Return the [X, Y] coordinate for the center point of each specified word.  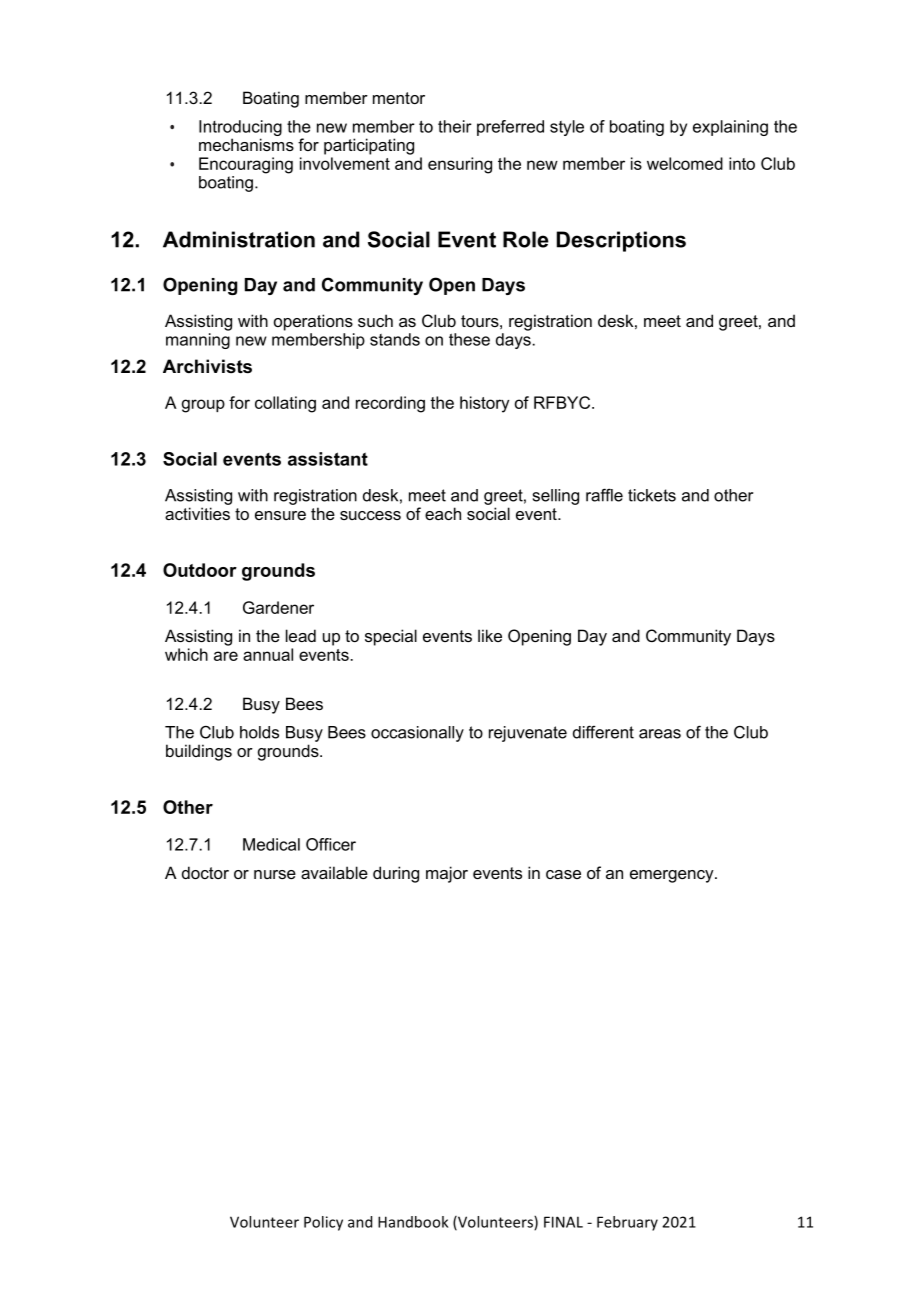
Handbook [413, 1222]
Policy [323, 1223]
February [627, 1223]
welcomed [685, 163]
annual [268, 654]
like [490, 635]
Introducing [240, 129]
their [455, 126]
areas [660, 734]
